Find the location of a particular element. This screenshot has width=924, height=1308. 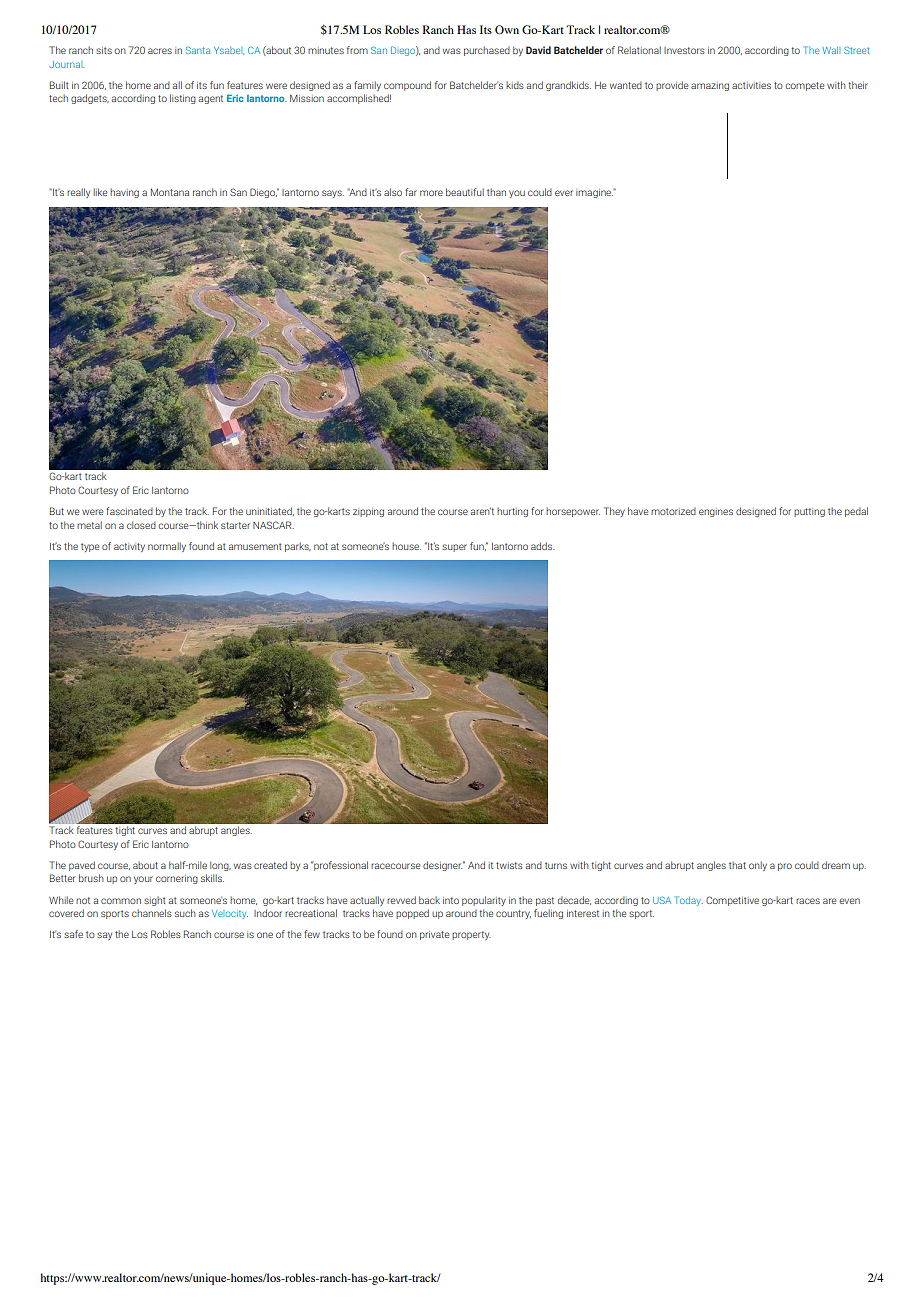

Competitive is located at coordinates (732, 901).
